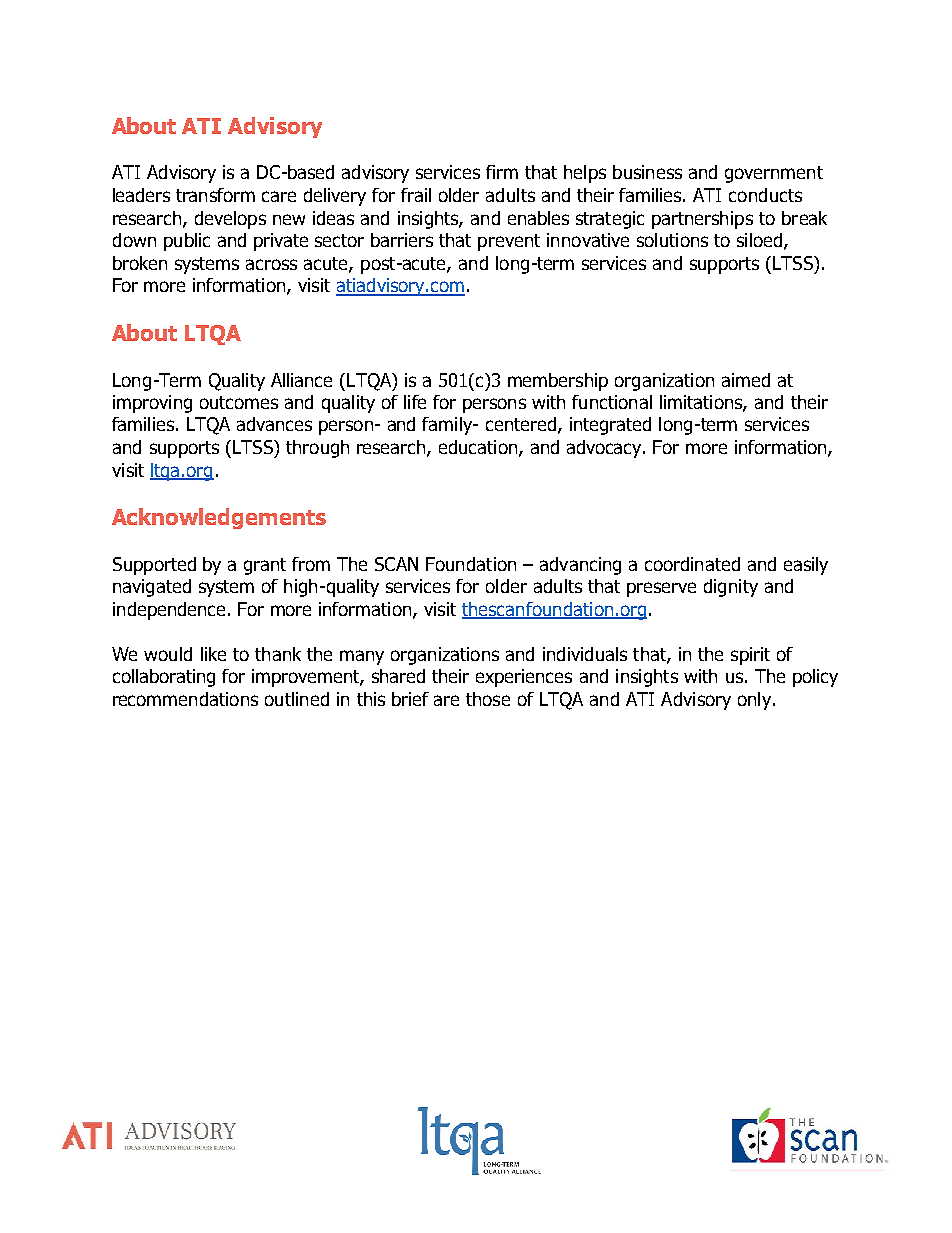 The height and width of the screenshot is (1233, 952). Describe the element at coordinates (605, 449) in the screenshot. I see `advocacy` at that location.
